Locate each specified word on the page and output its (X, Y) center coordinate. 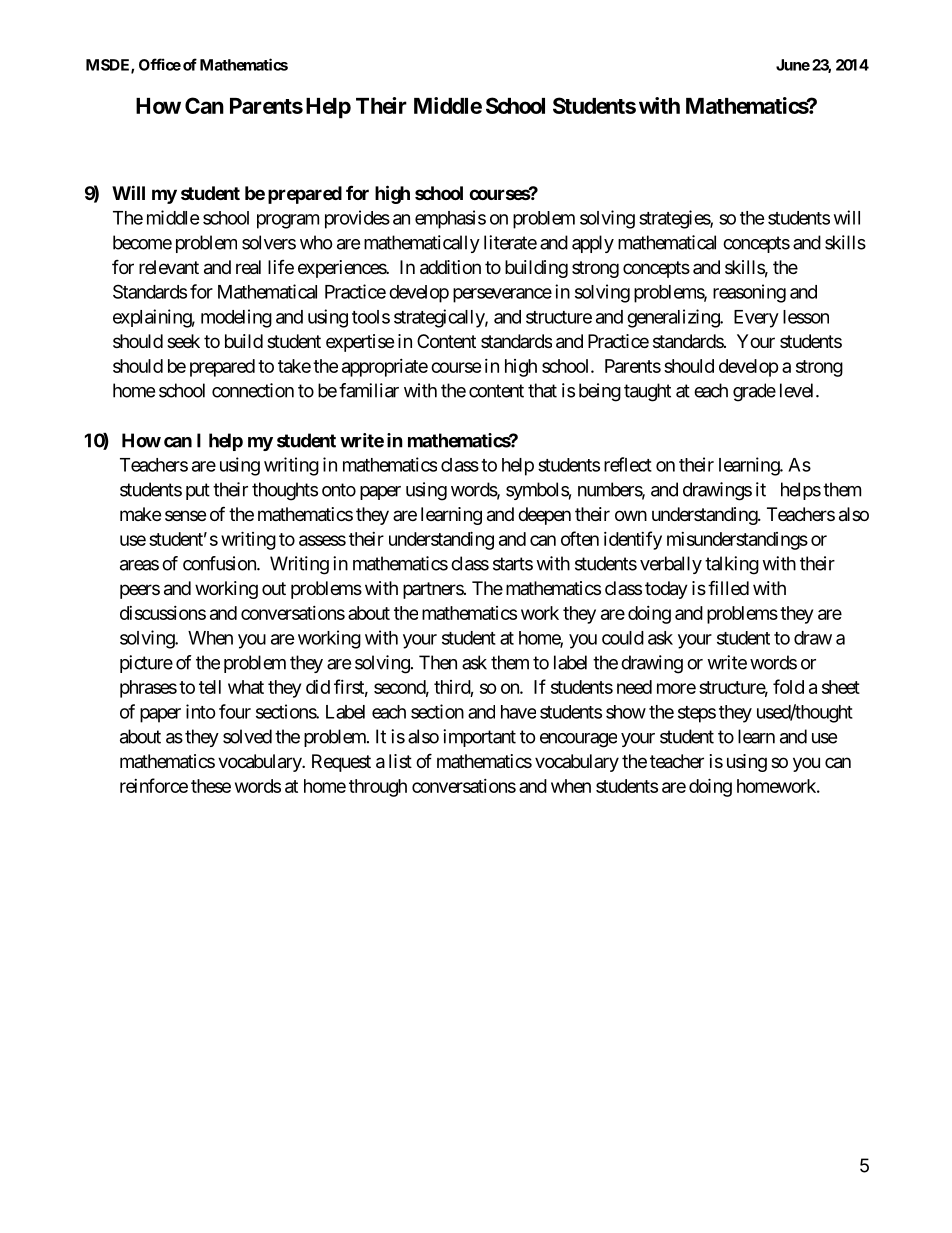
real (248, 267)
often (580, 538)
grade (754, 392)
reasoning (749, 293)
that (542, 390)
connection (253, 390)
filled (728, 587)
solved (247, 736)
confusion (220, 563)
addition (450, 267)
